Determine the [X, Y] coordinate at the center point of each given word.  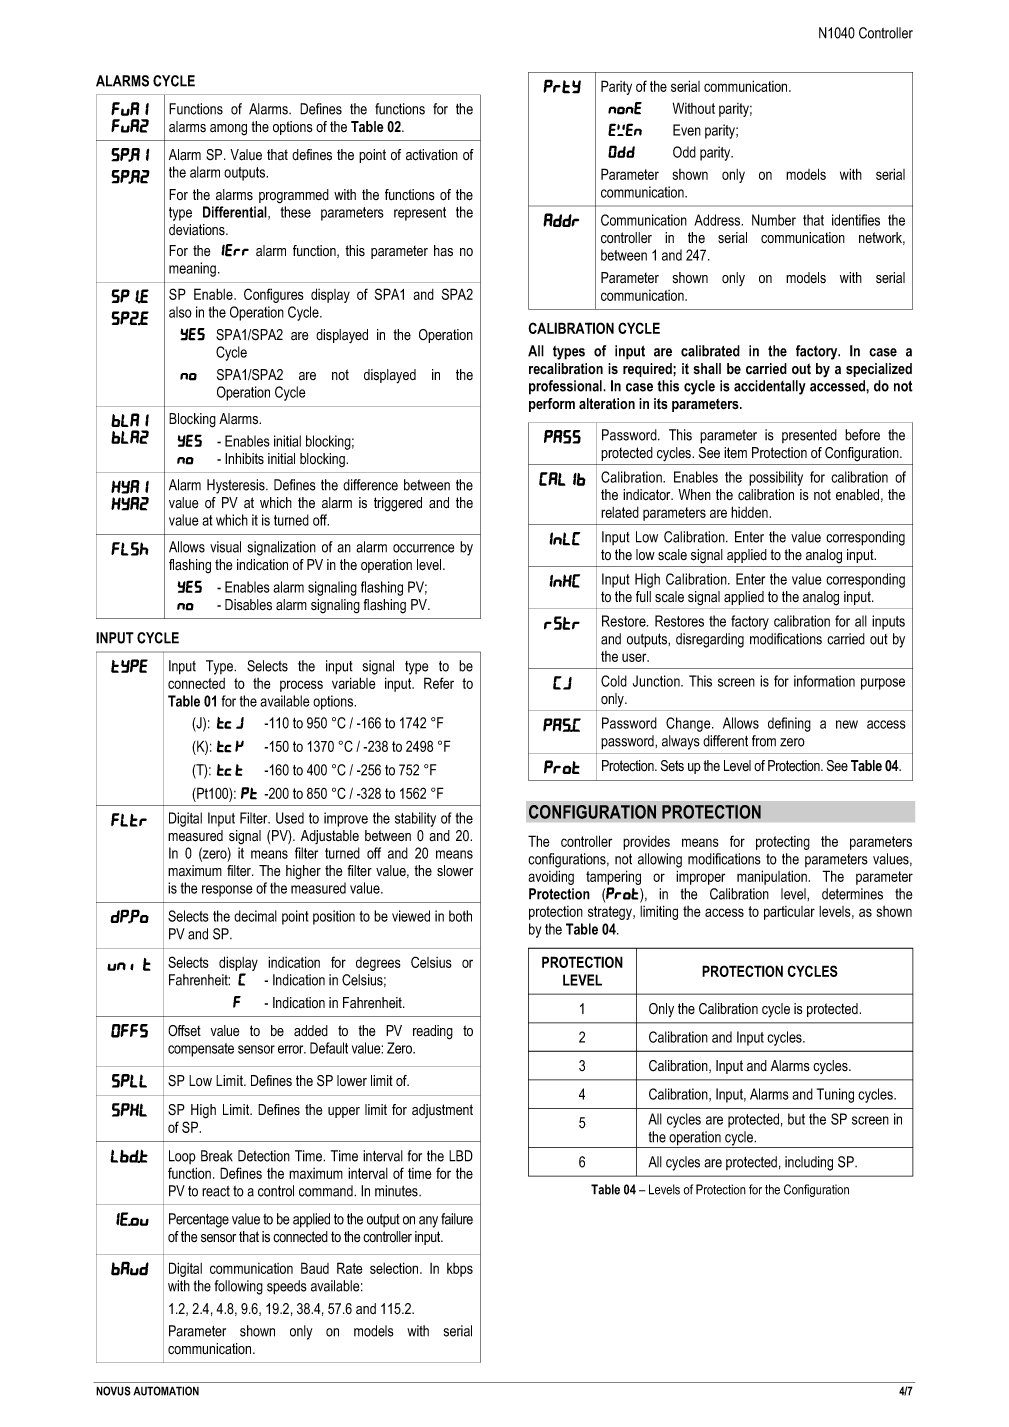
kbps [460, 1270]
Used [290, 818]
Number [774, 220]
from [764, 741]
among [228, 130]
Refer [439, 683]
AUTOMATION [166, 1391]
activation [432, 155]
